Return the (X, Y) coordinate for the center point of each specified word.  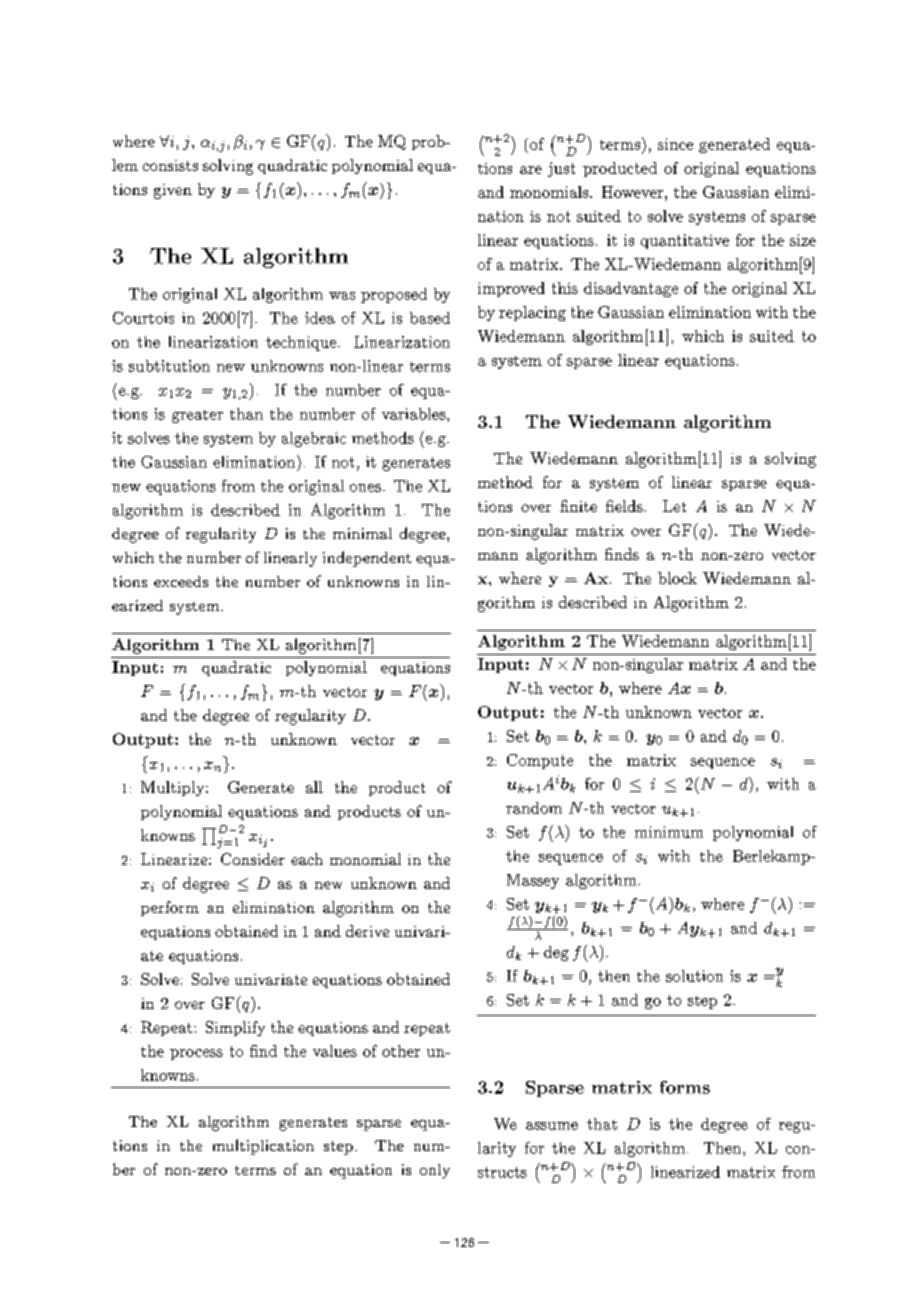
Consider (253, 859)
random (534, 808)
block (677, 578)
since (675, 144)
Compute (540, 761)
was (342, 296)
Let (674, 506)
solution (694, 976)
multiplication (263, 1147)
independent (367, 559)
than (246, 414)
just (561, 169)
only (435, 1171)
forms (685, 1087)
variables (415, 414)
